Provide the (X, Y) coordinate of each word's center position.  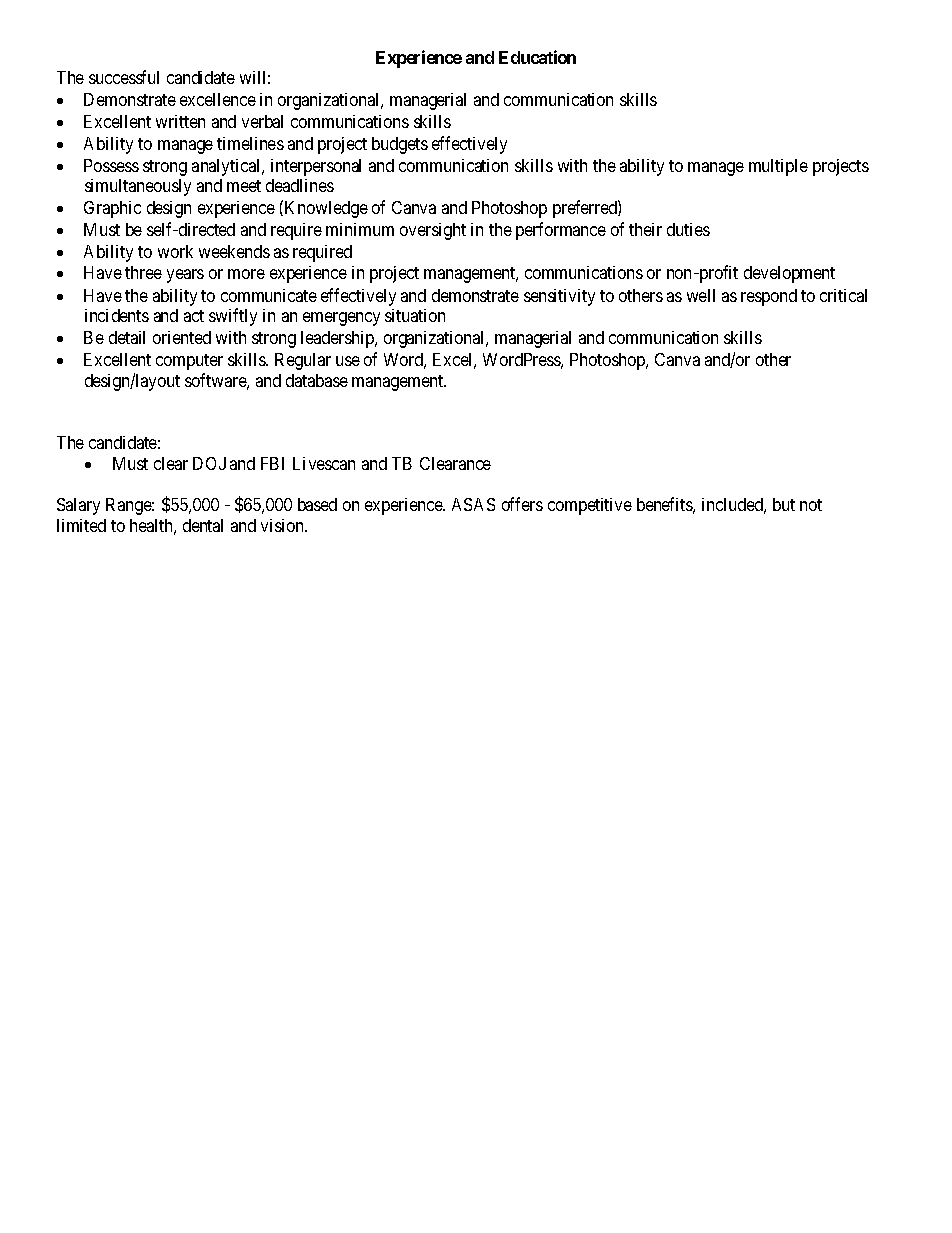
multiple (778, 167)
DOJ (209, 463)
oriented (182, 337)
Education (537, 57)
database (317, 380)
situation (415, 315)
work (175, 251)
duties (688, 229)
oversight (433, 231)
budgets (400, 145)
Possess (111, 165)
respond (769, 297)
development (789, 274)
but (784, 504)
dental (203, 525)
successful (124, 77)
